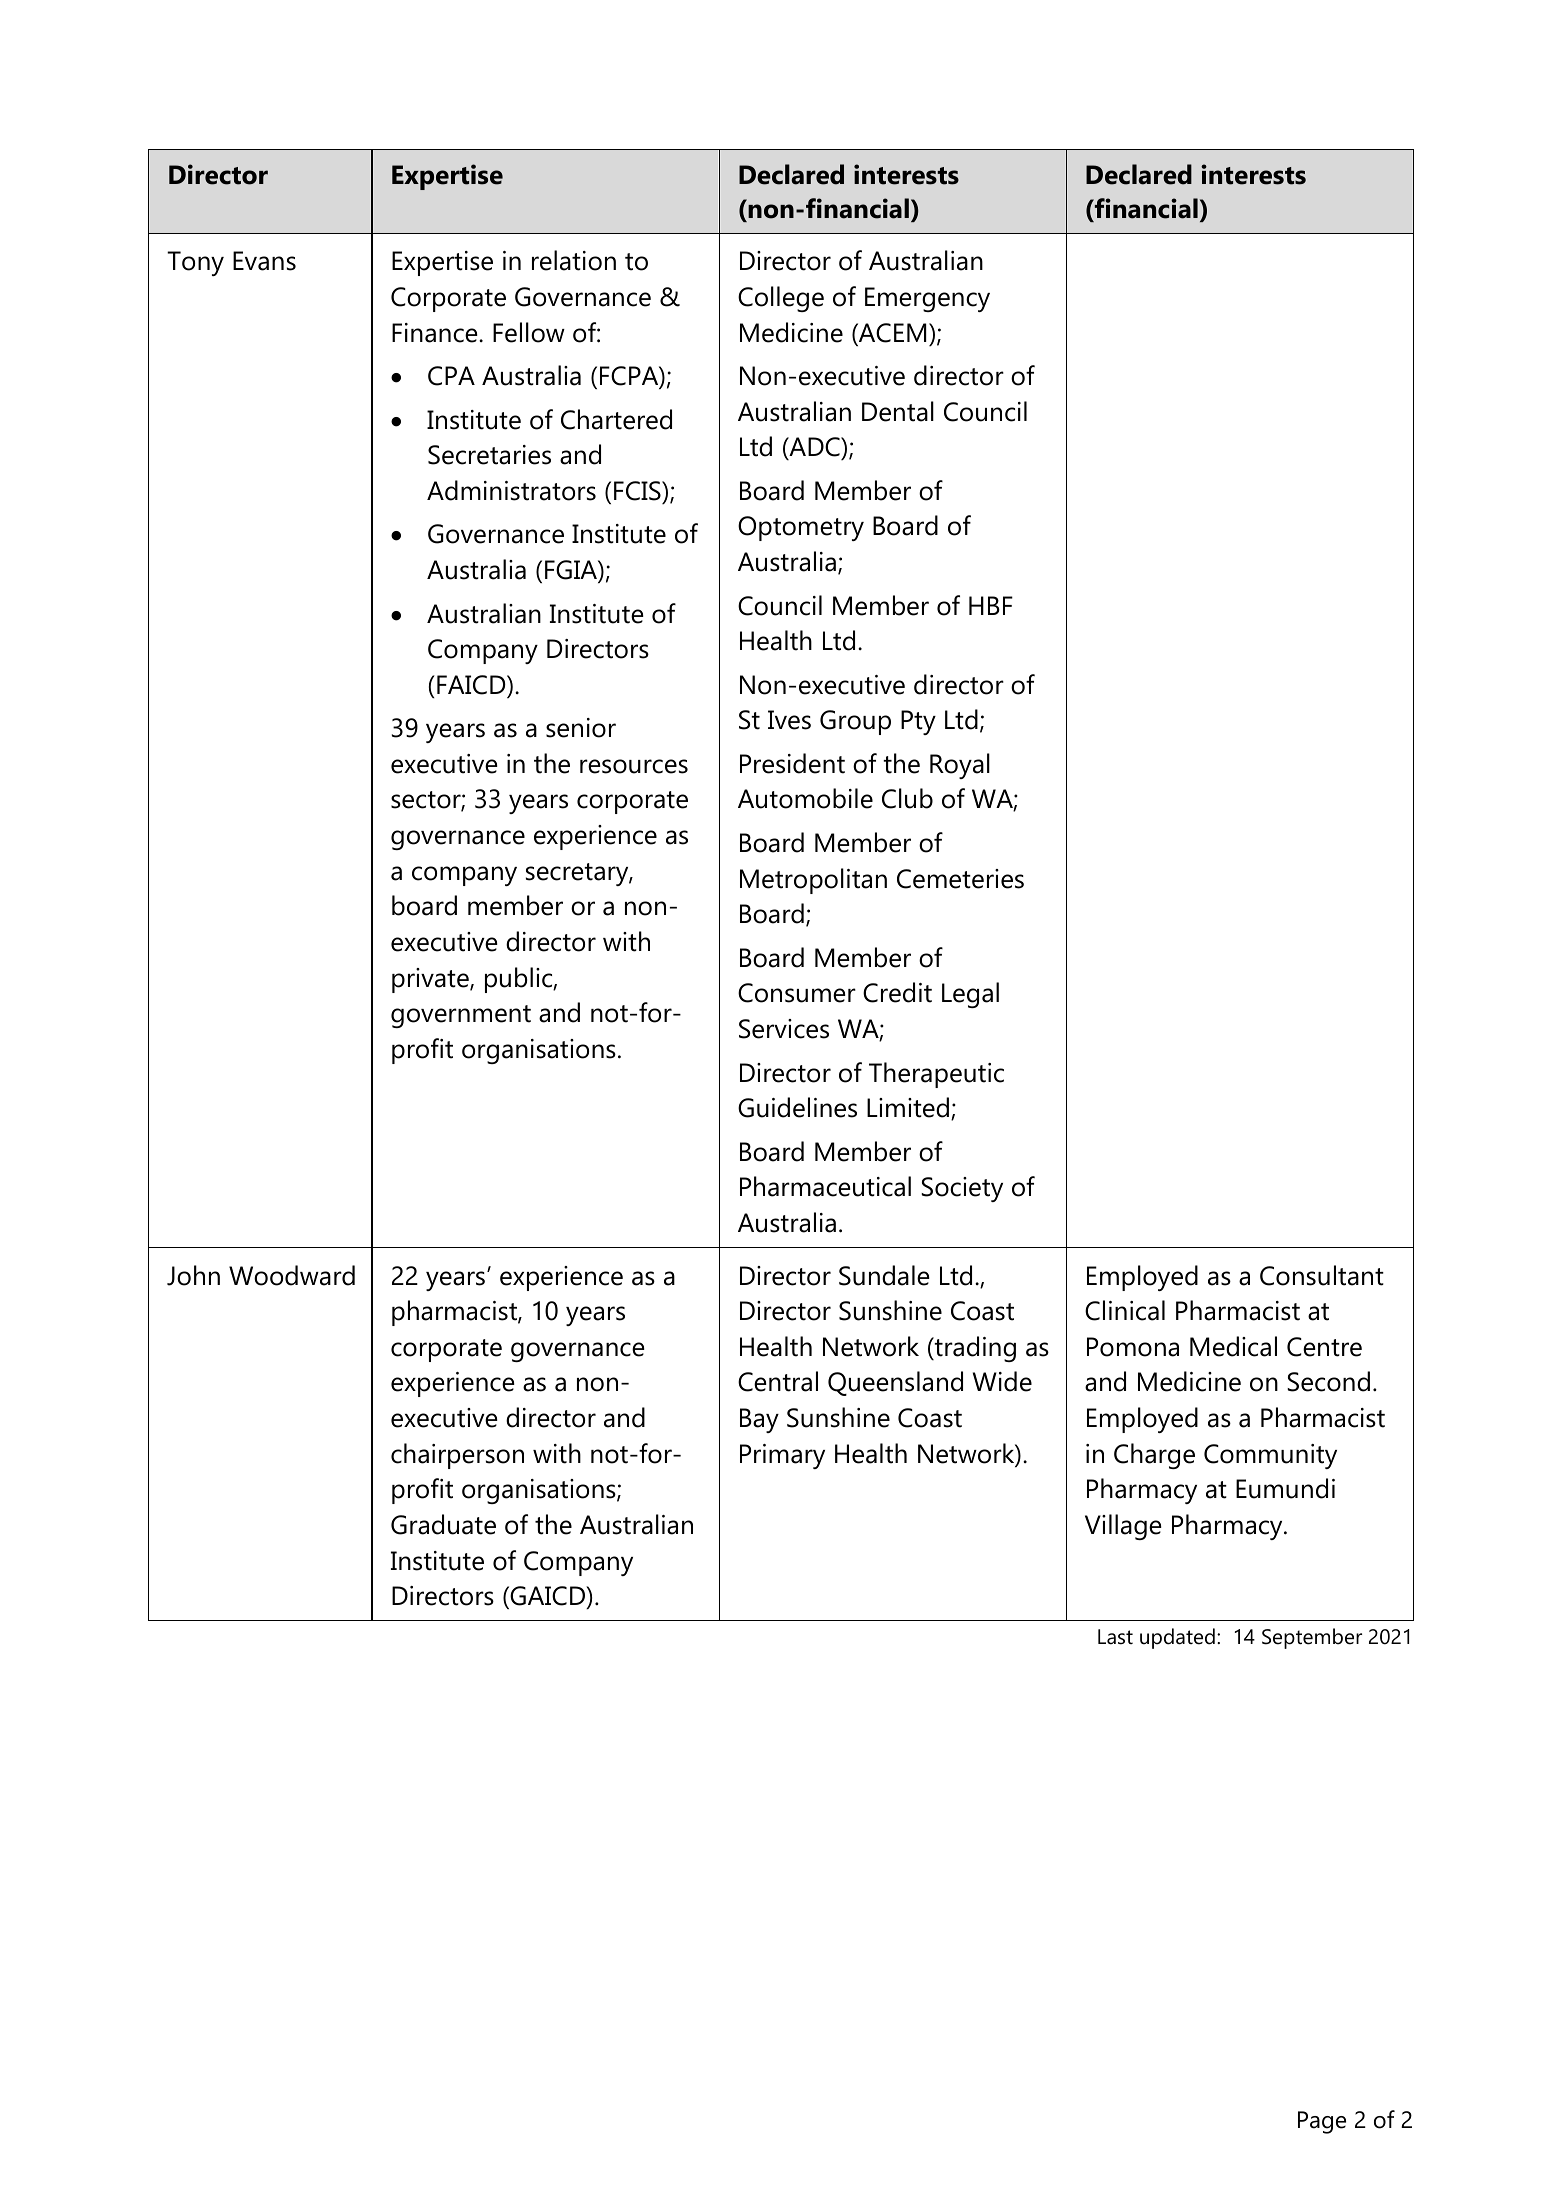  I want to click on updated, so click(1177, 1638).
